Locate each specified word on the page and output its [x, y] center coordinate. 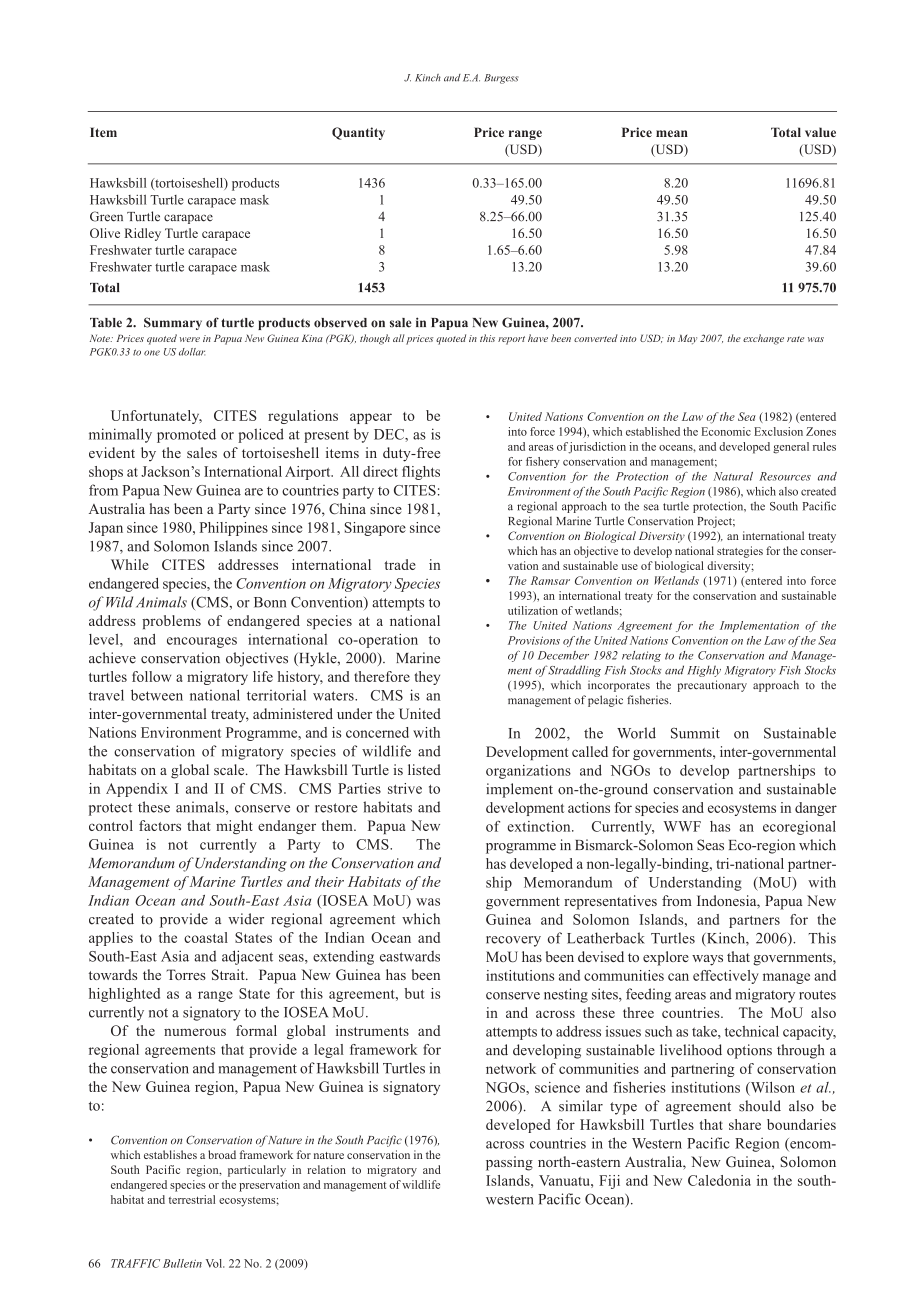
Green [106, 216]
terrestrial [192, 1199]
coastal [206, 937]
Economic [726, 431]
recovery [513, 941]
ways [707, 960]
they [427, 678]
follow [151, 676]
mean [672, 133]
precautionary [712, 686]
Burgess [501, 79]
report [511, 340]
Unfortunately [156, 417]
